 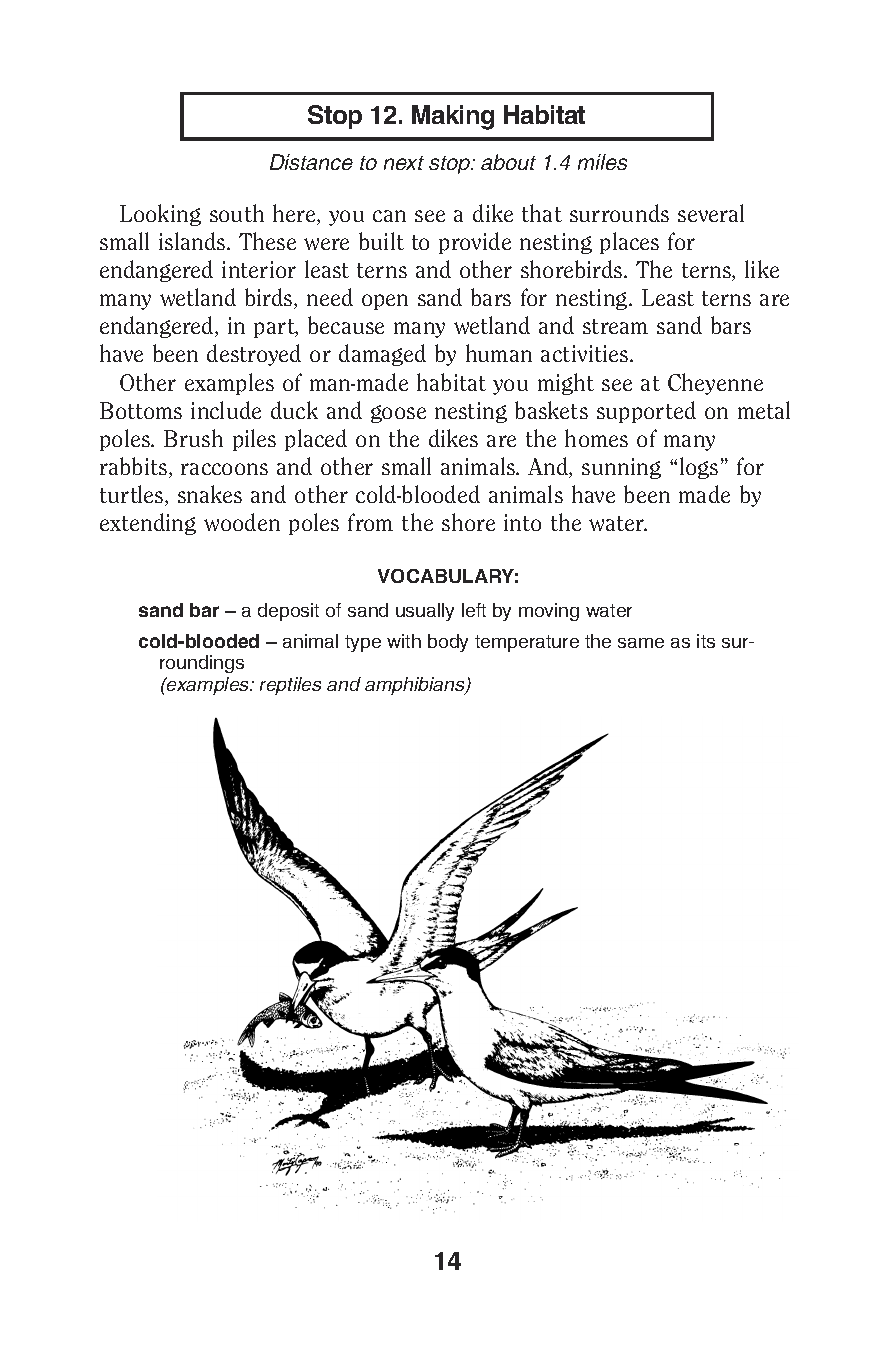 I want to click on destroyed, so click(x=254, y=355).
